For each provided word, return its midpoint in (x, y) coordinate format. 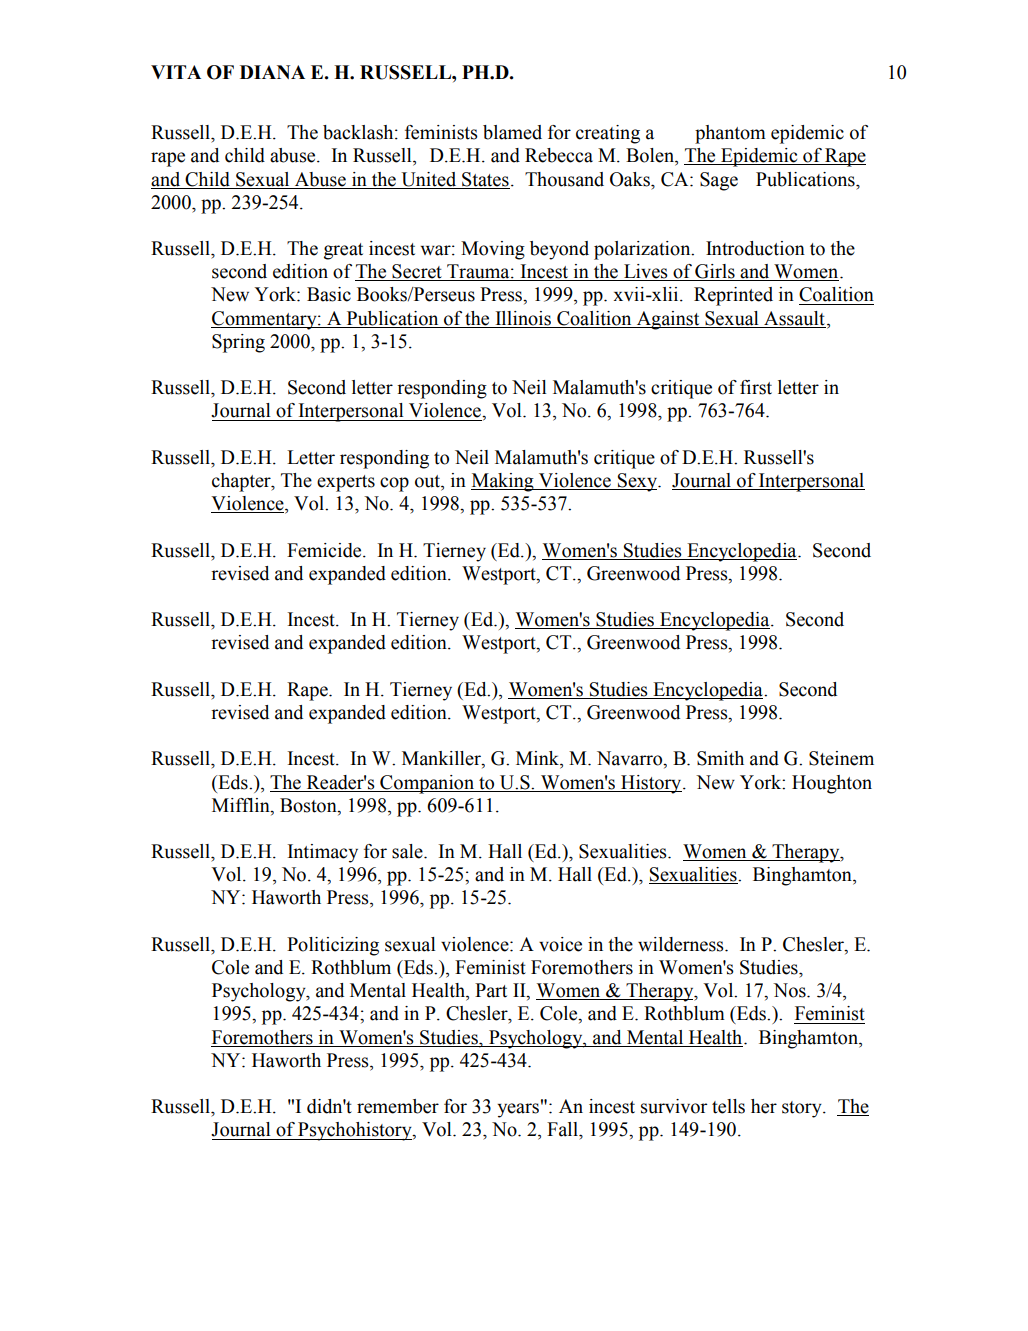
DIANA (272, 72)
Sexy (638, 482)
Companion (427, 784)
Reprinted (733, 296)
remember (398, 1106)
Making (503, 482)
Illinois (523, 318)
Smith (720, 758)
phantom (730, 134)
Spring (238, 343)
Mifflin (242, 805)
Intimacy (323, 853)
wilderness (682, 944)
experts (346, 483)
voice (560, 944)
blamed (512, 132)
